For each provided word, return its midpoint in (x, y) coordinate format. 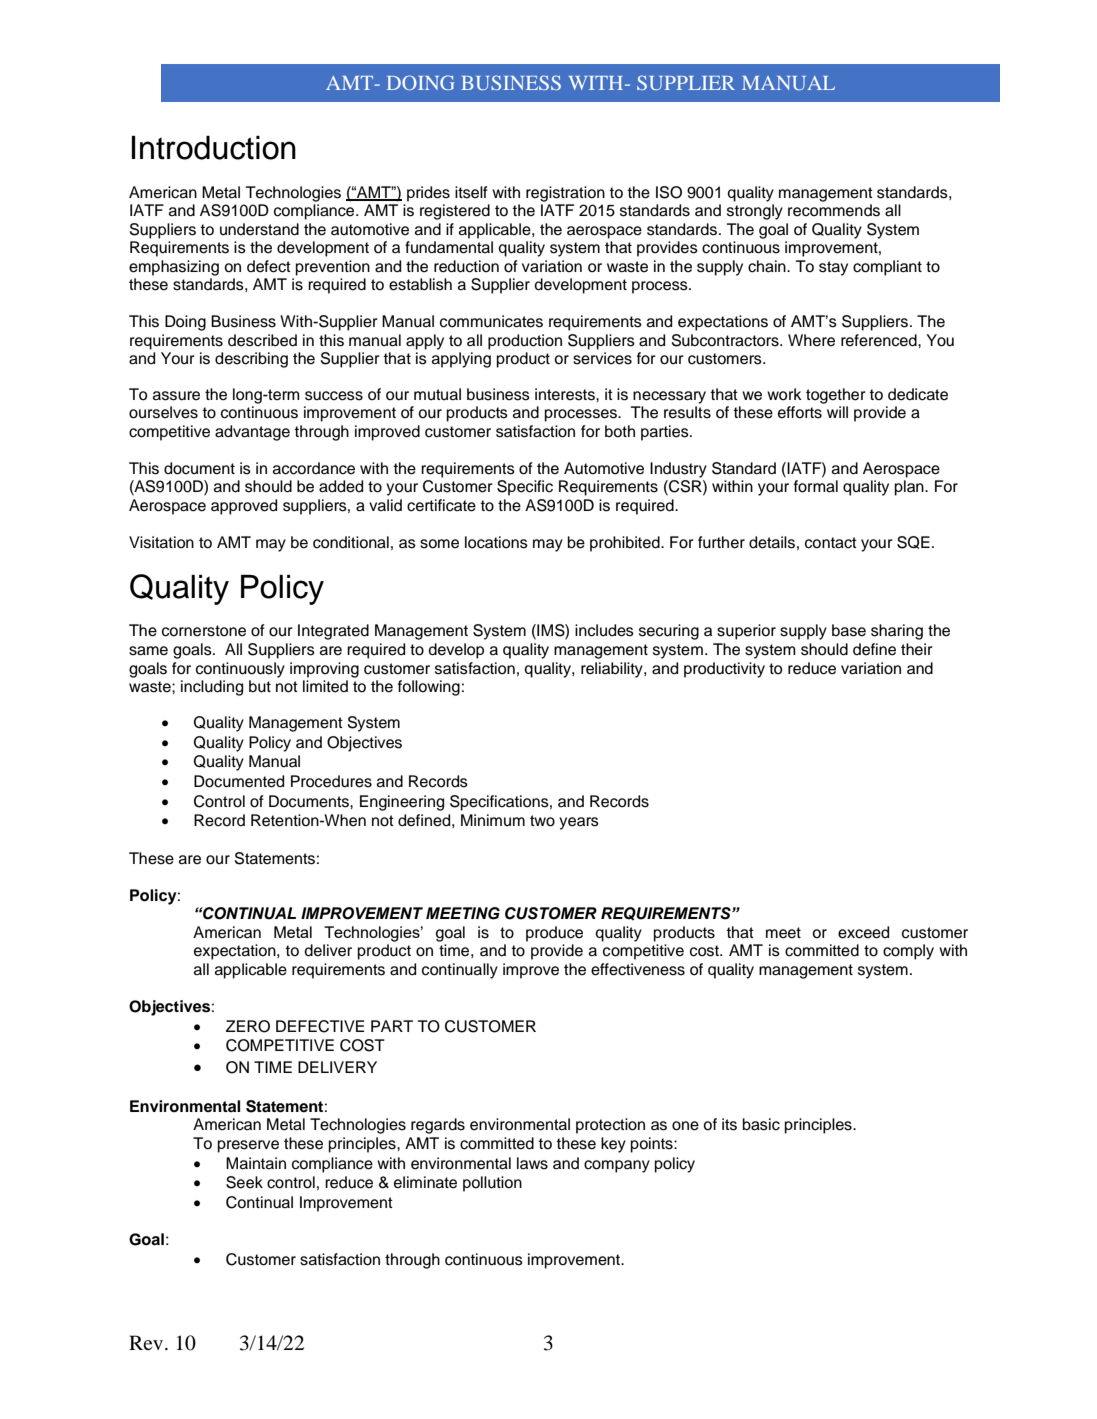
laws (532, 1163)
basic (761, 1124)
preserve (248, 1146)
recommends (834, 210)
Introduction (214, 148)
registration (565, 194)
